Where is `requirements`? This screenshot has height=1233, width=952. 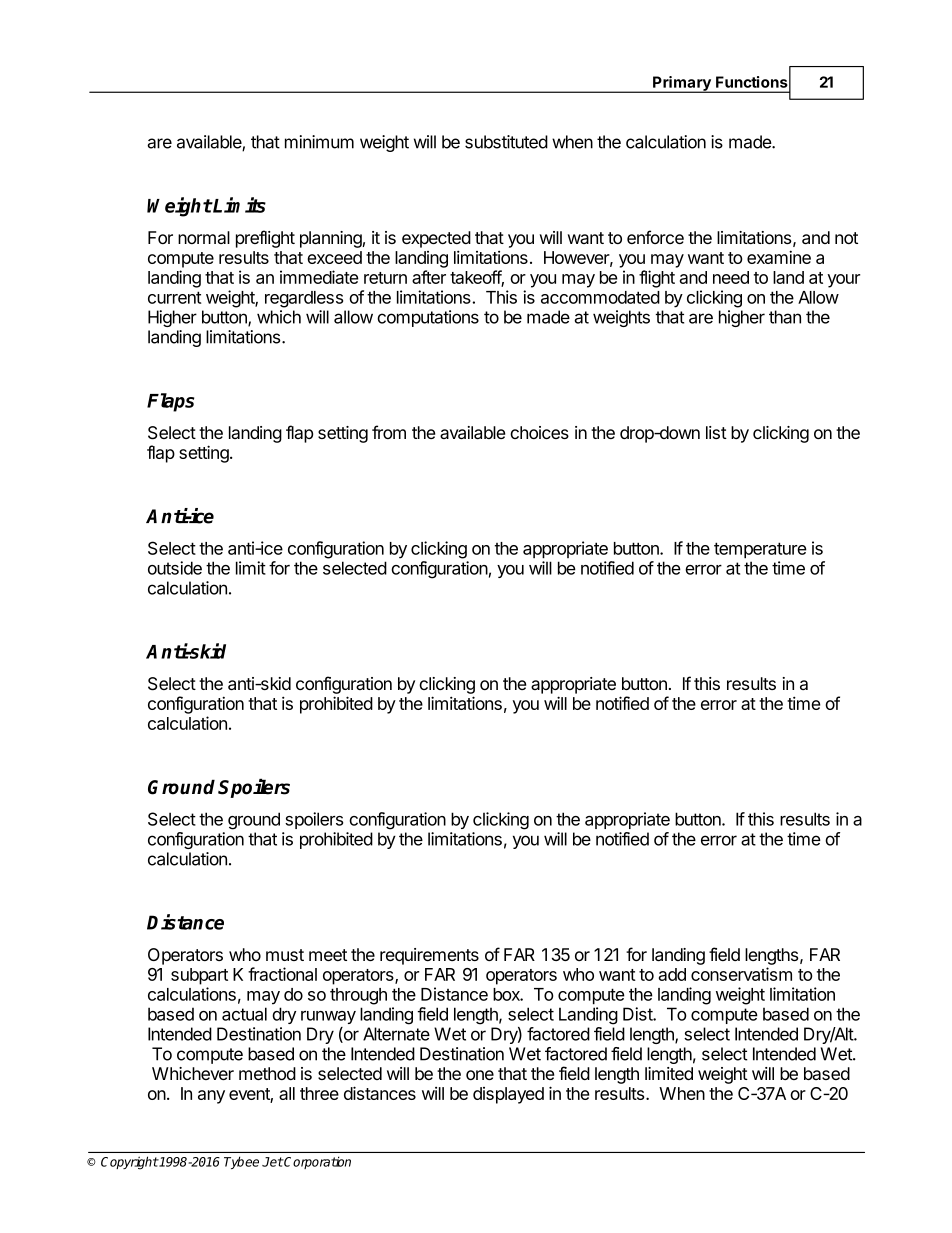 requirements is located at coordinates (429, 956).
